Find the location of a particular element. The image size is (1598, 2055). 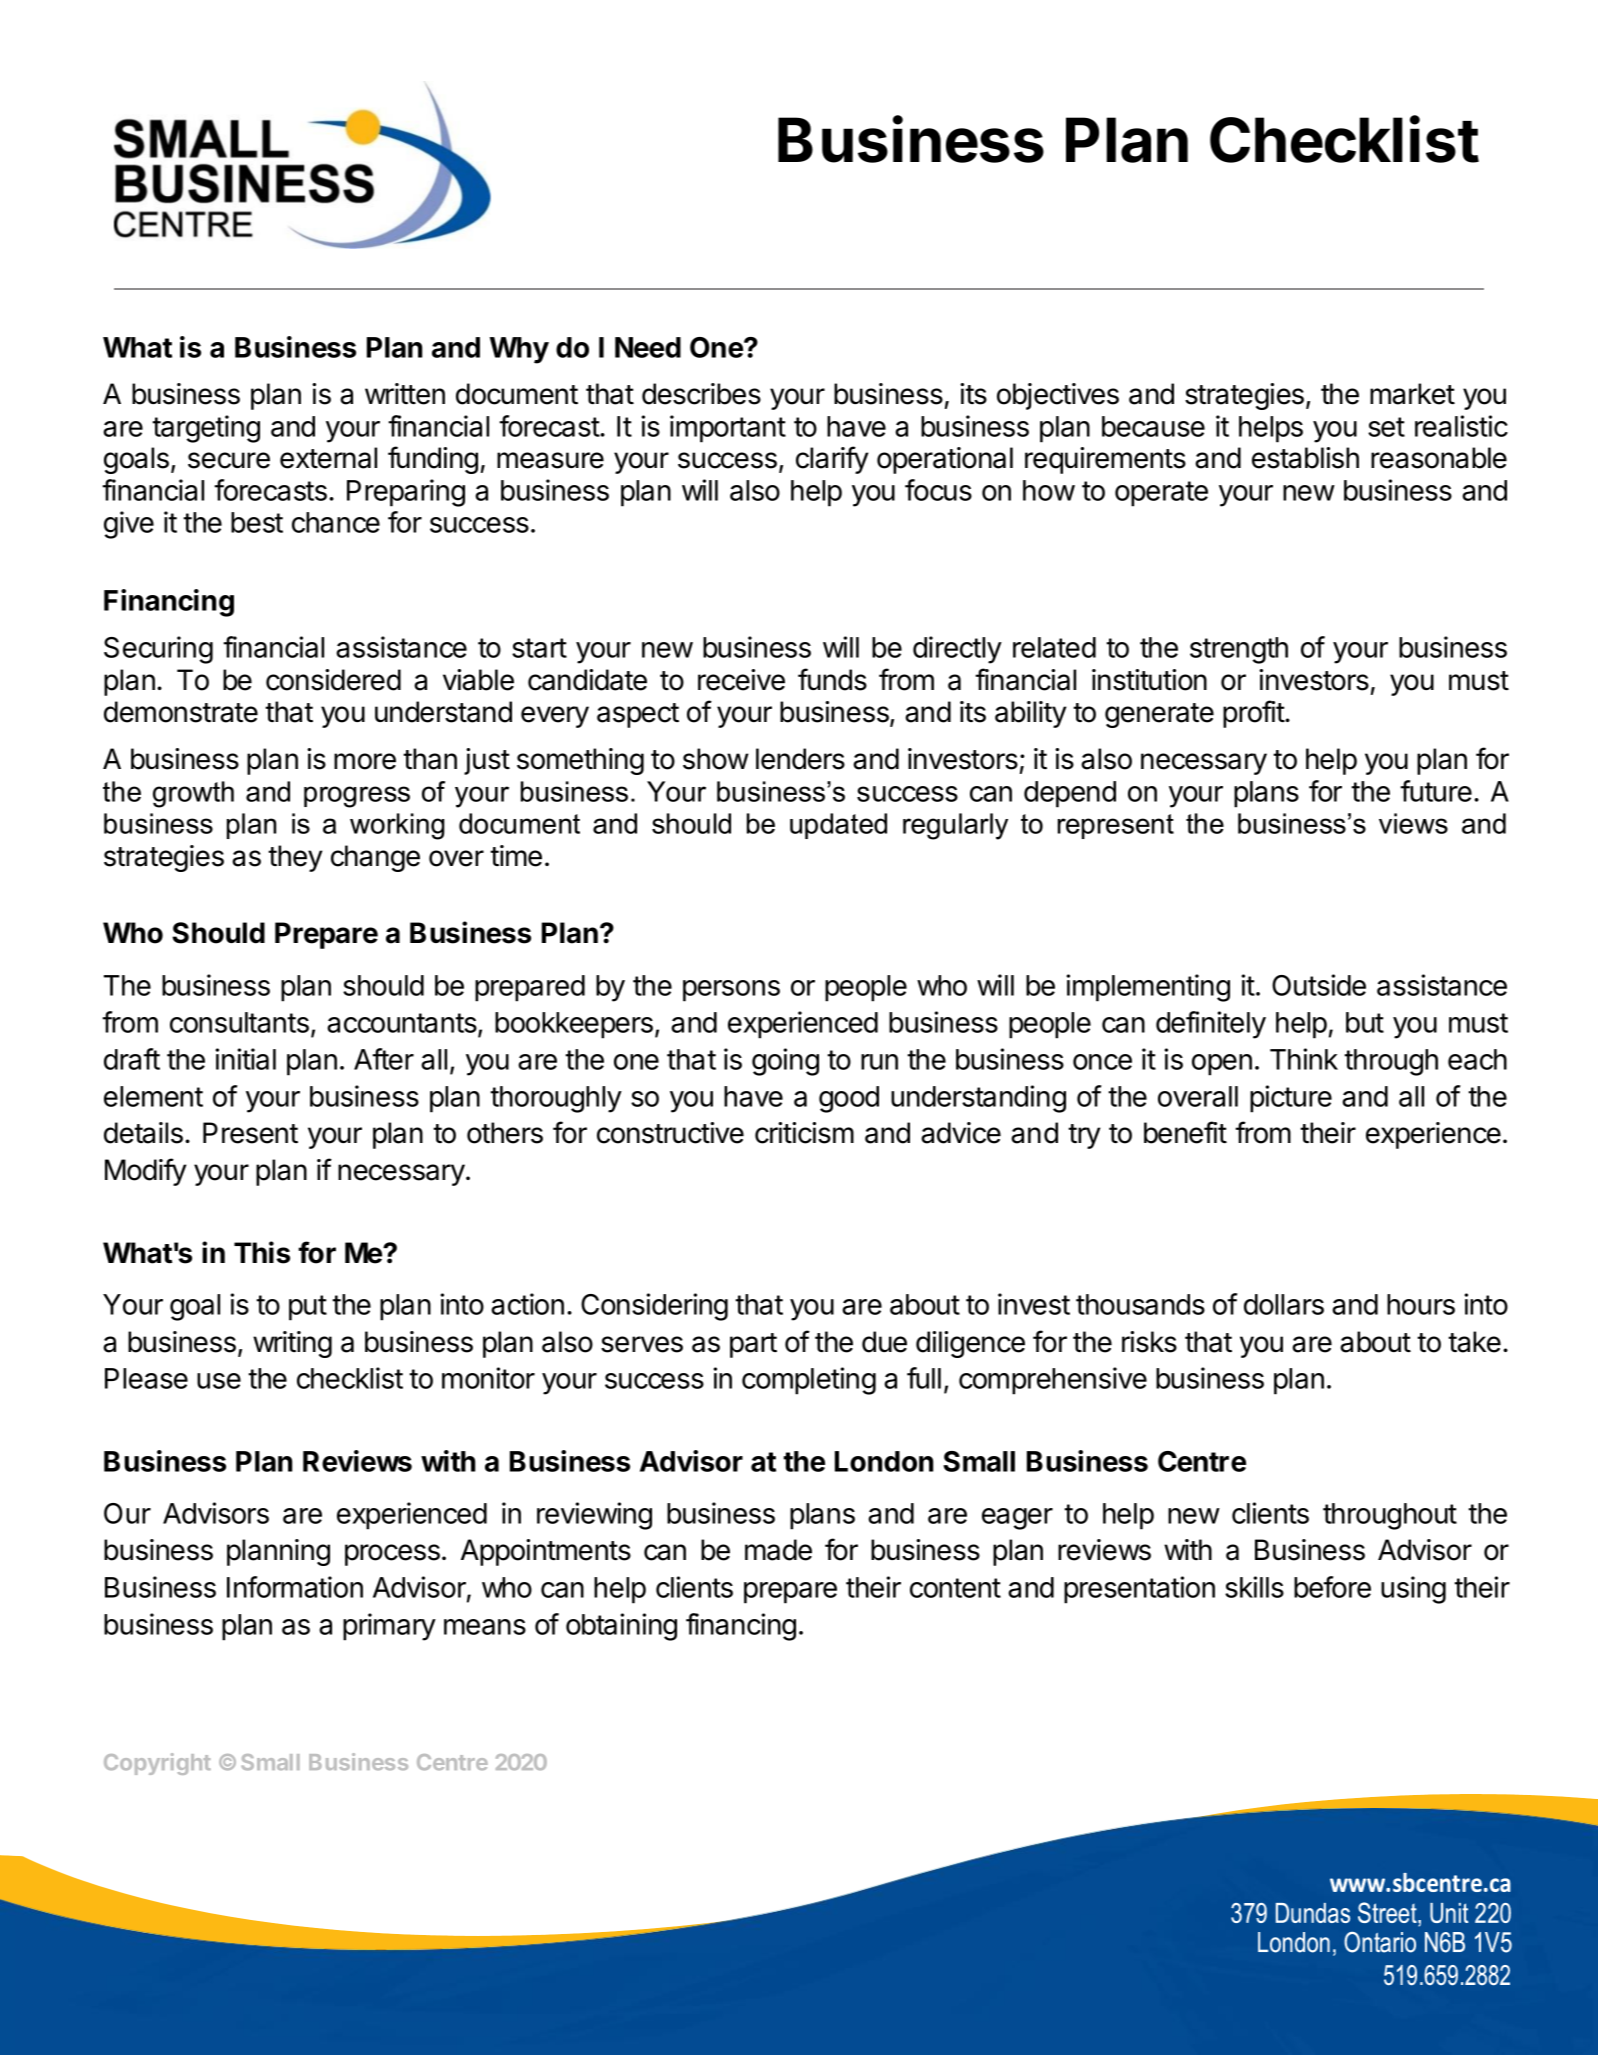

This is located at coordinates (262, 1252).
